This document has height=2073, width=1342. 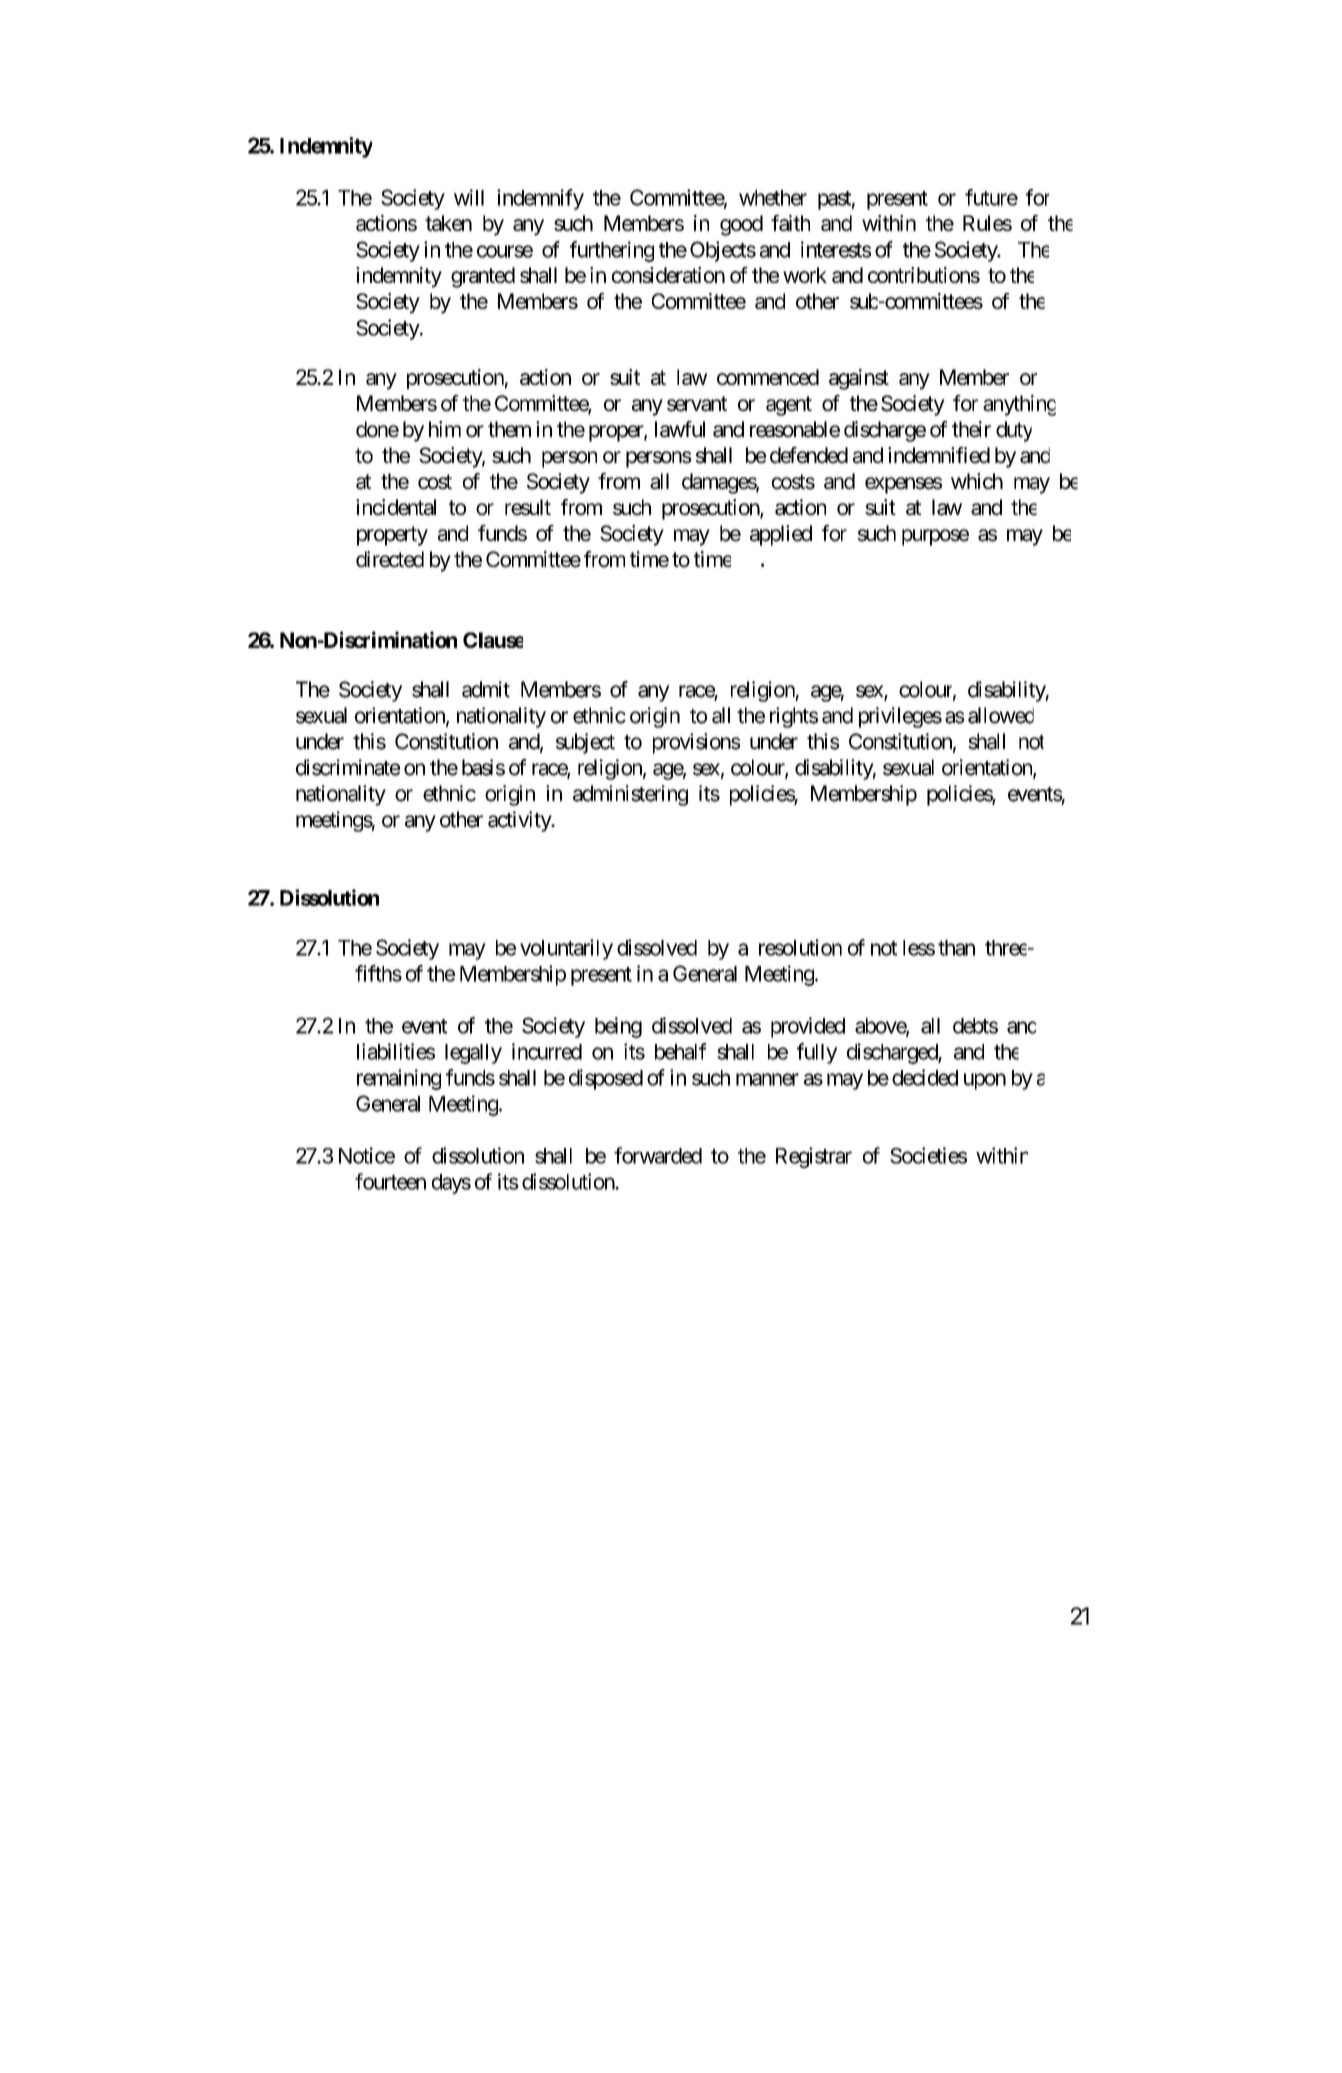 I want to click on allowed, so click(x=1001, y=715).
